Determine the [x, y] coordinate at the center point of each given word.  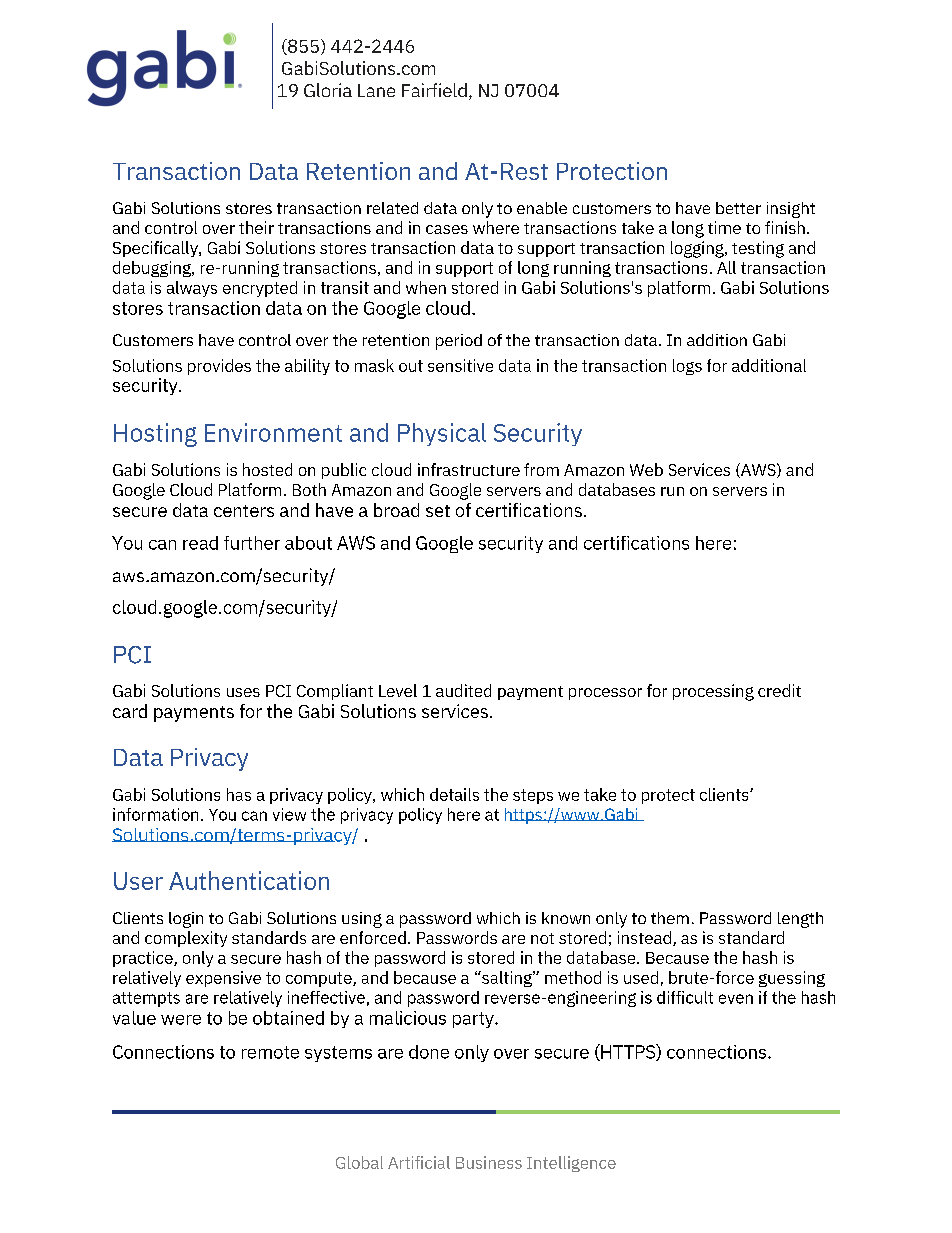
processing [713, 692]
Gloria [328, 90]
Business [489, 1162]
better [738, 208]
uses [243, 692]
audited [463, 690]
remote [270, 1052]
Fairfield [434, 90]
